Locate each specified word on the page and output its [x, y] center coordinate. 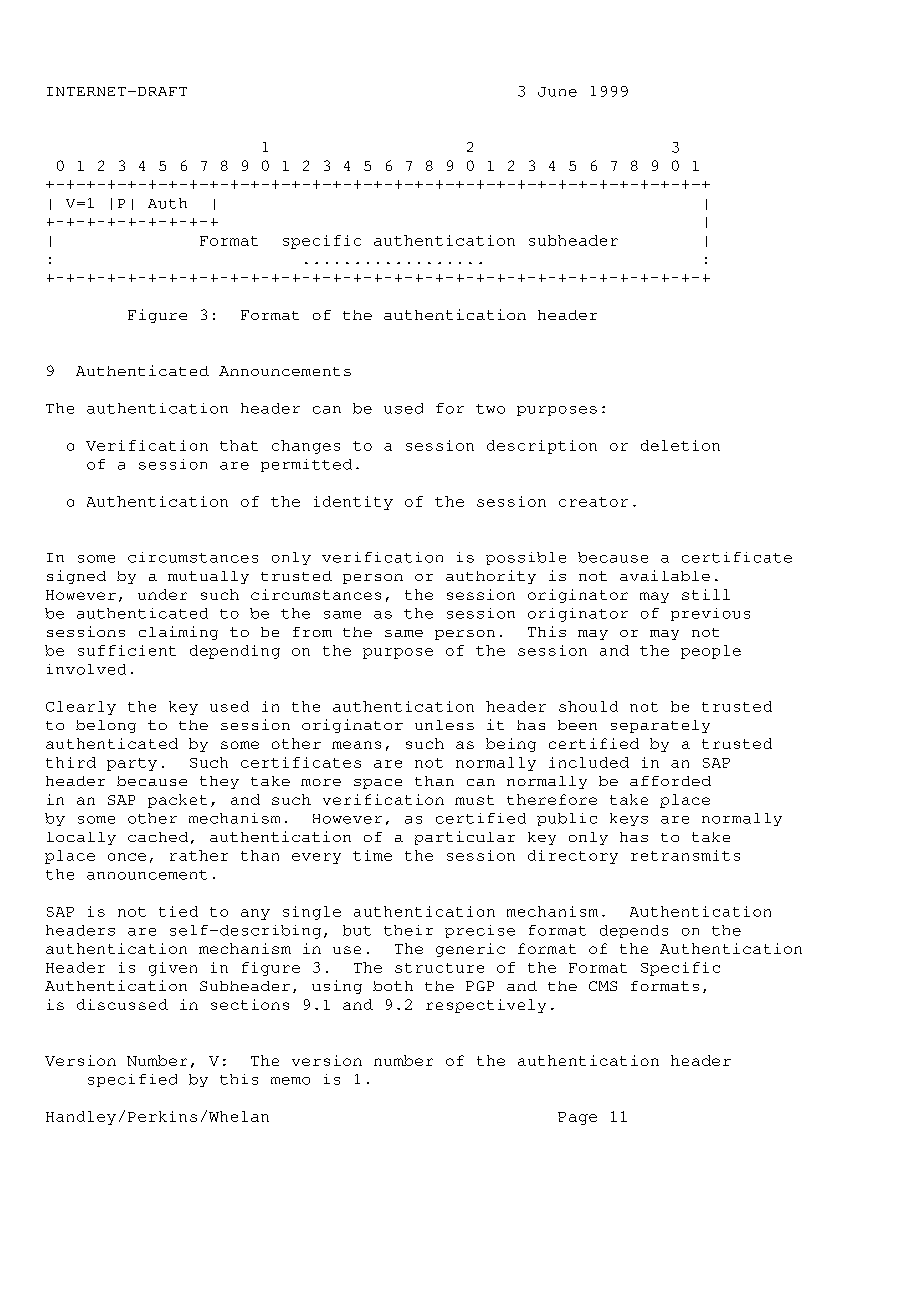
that [239, 445]
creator [593, 502]
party [132, 764]
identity [353, 503]
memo [290, 1081]
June [557, 92]
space [378, 784]
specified [132, 1080]
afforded [670, 781]
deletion [680, 445]
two [490, 409]
